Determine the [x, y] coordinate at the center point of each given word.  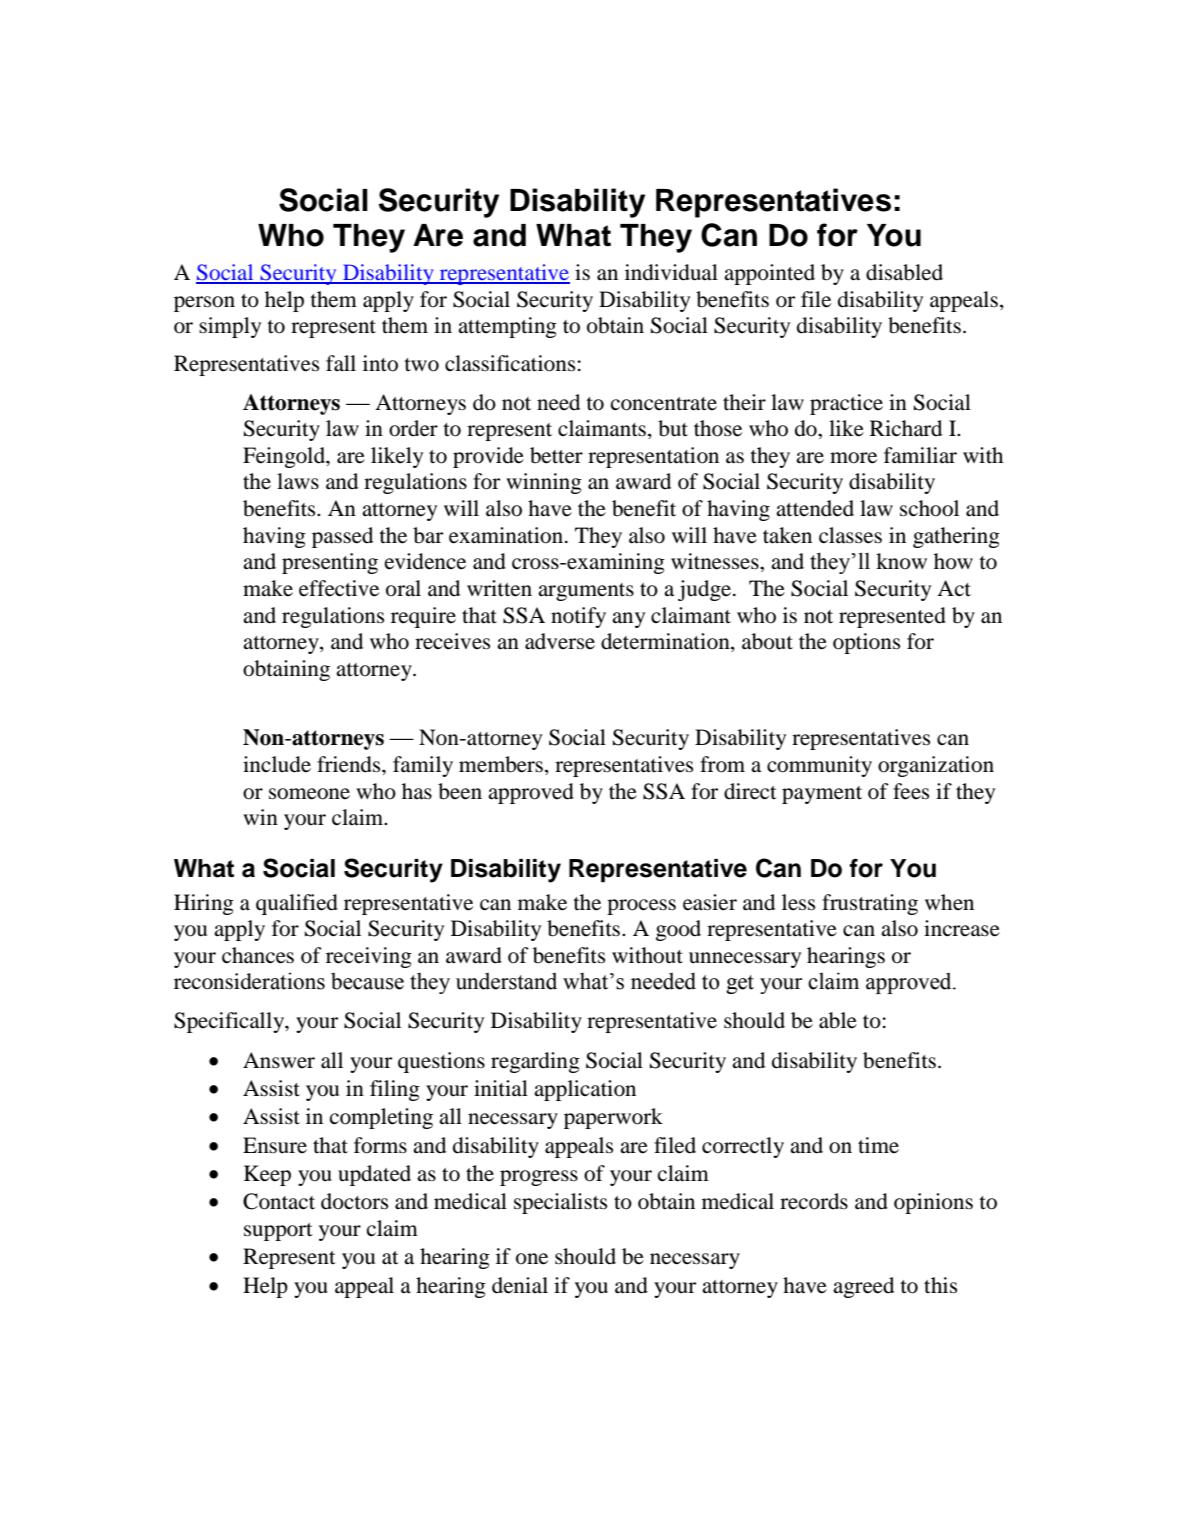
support [278, 1232]
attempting [507, 327]
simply [230, 327]
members [501, 764]
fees [911, 791]
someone [309, 794]
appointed [769, 274]
